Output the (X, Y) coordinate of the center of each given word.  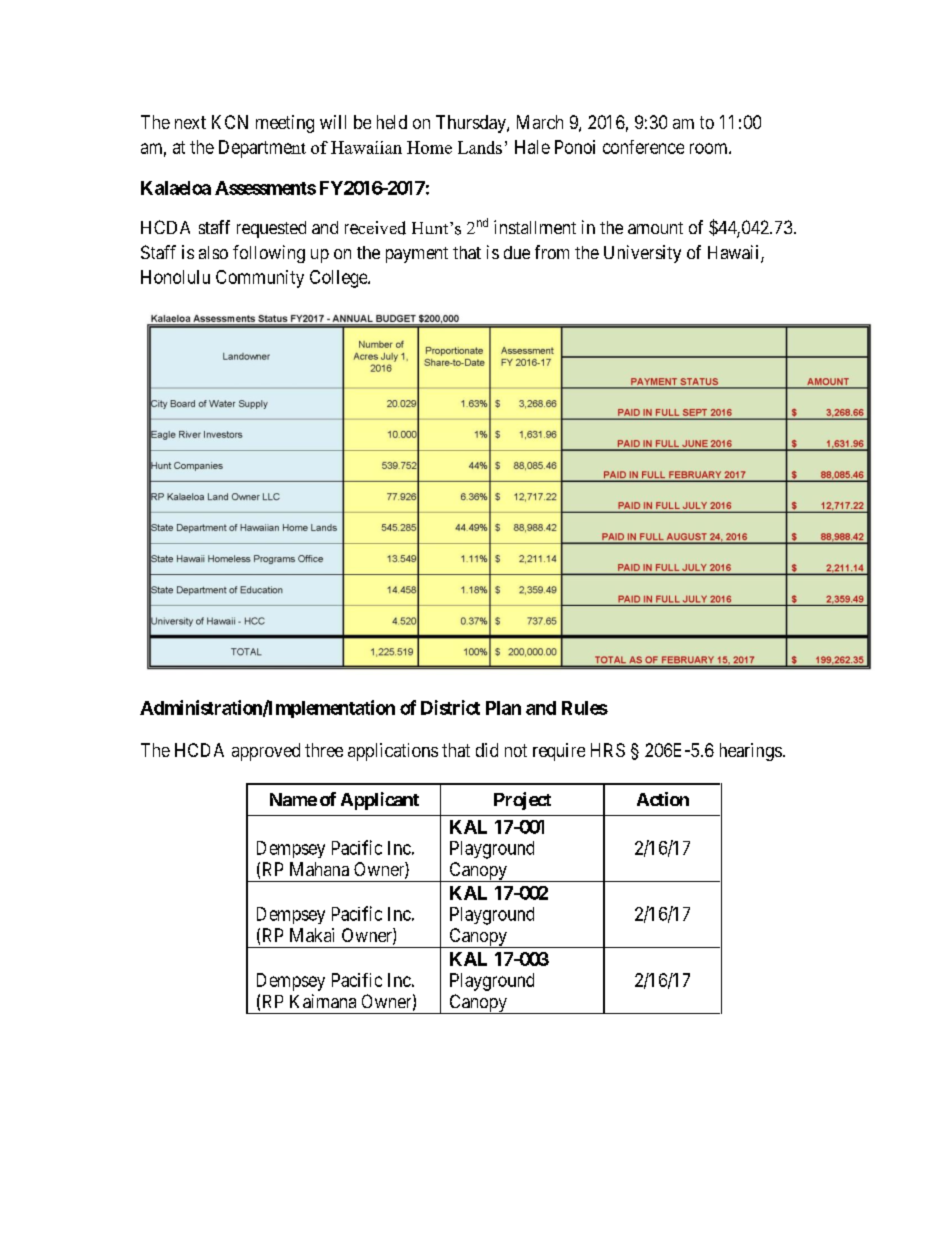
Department (262, 149)
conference (643, 147)
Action (663, 799)
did (487, 750)
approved (266, 752)
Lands (480, 147)
